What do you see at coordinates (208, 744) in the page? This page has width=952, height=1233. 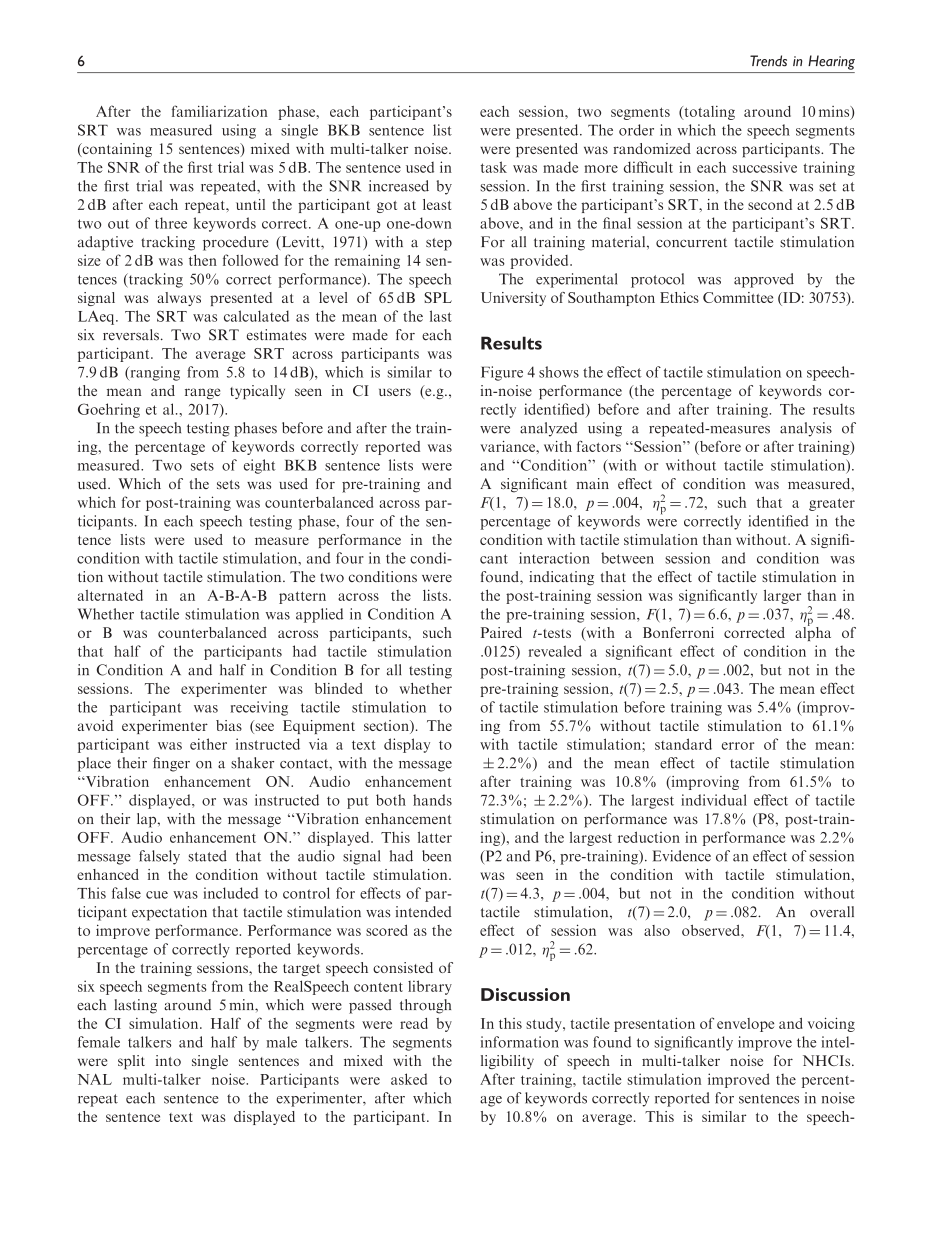 I see `either` at bounding box center [208, 744].
